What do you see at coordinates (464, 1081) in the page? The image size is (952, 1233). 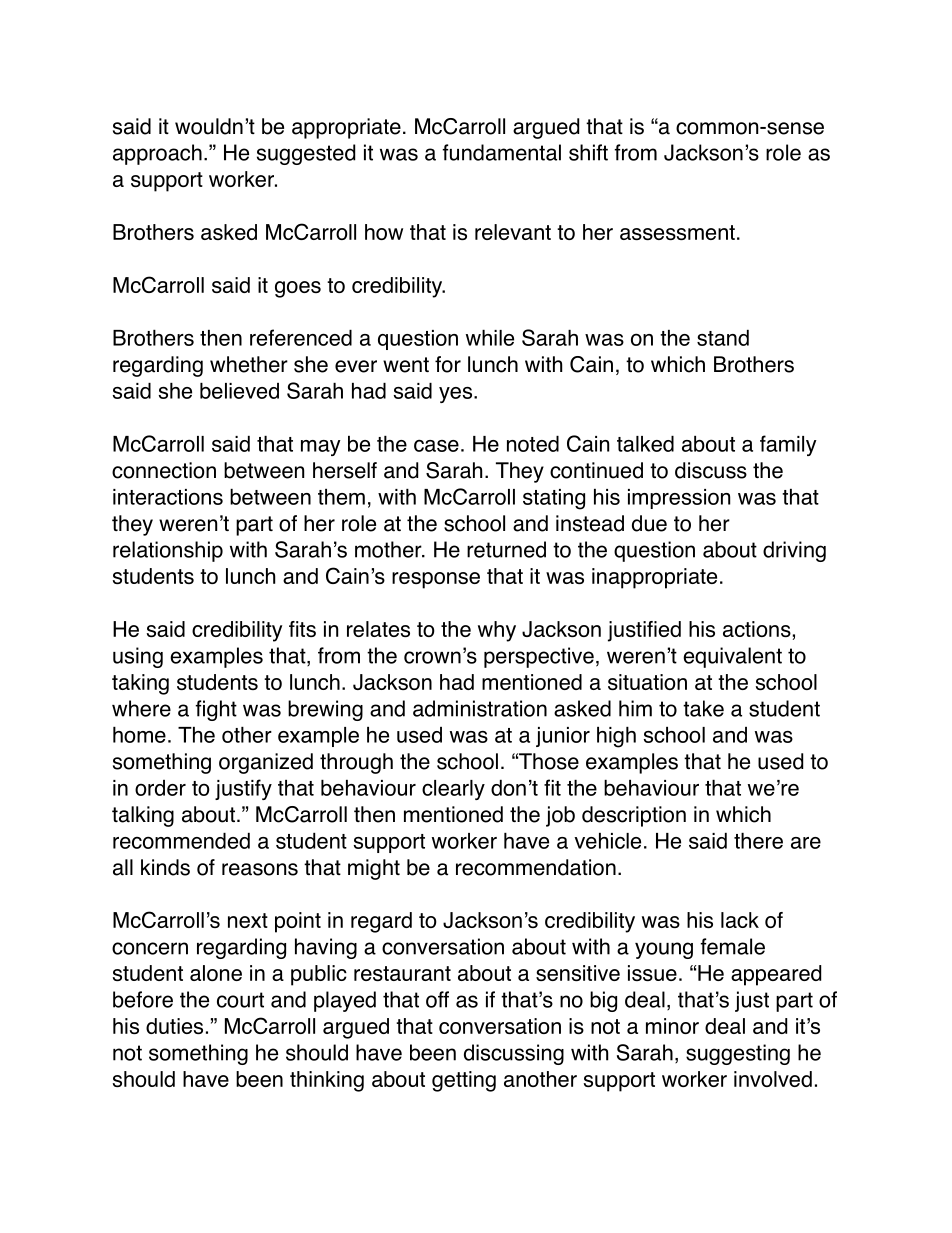 I see `getting` at bounding box center [464, 1081].
